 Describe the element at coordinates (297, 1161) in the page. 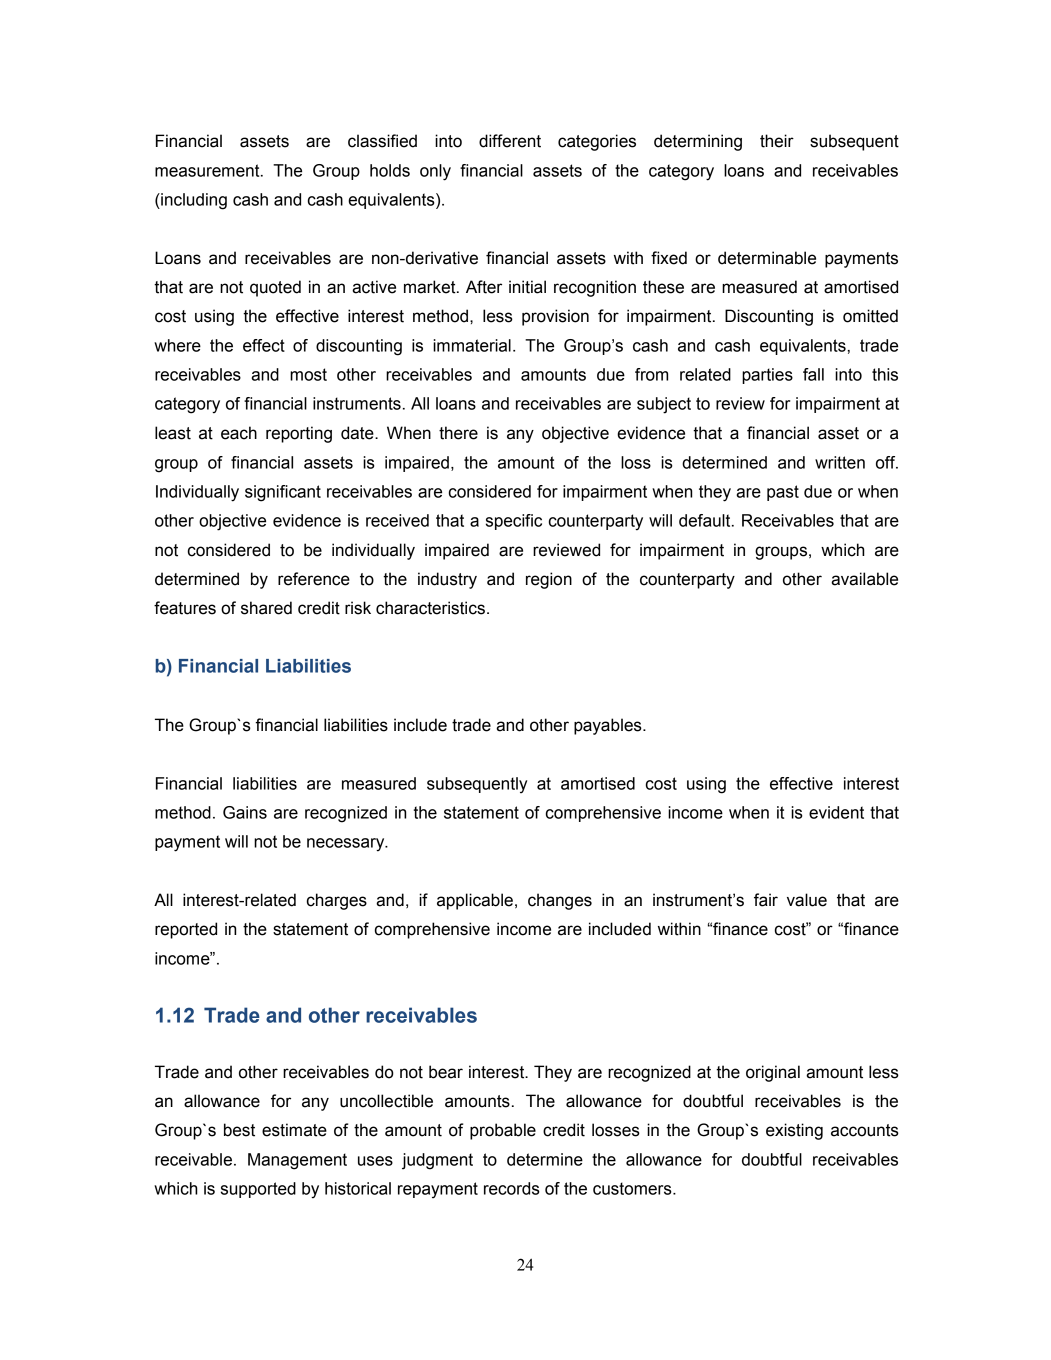

I see `Management` at that location.
